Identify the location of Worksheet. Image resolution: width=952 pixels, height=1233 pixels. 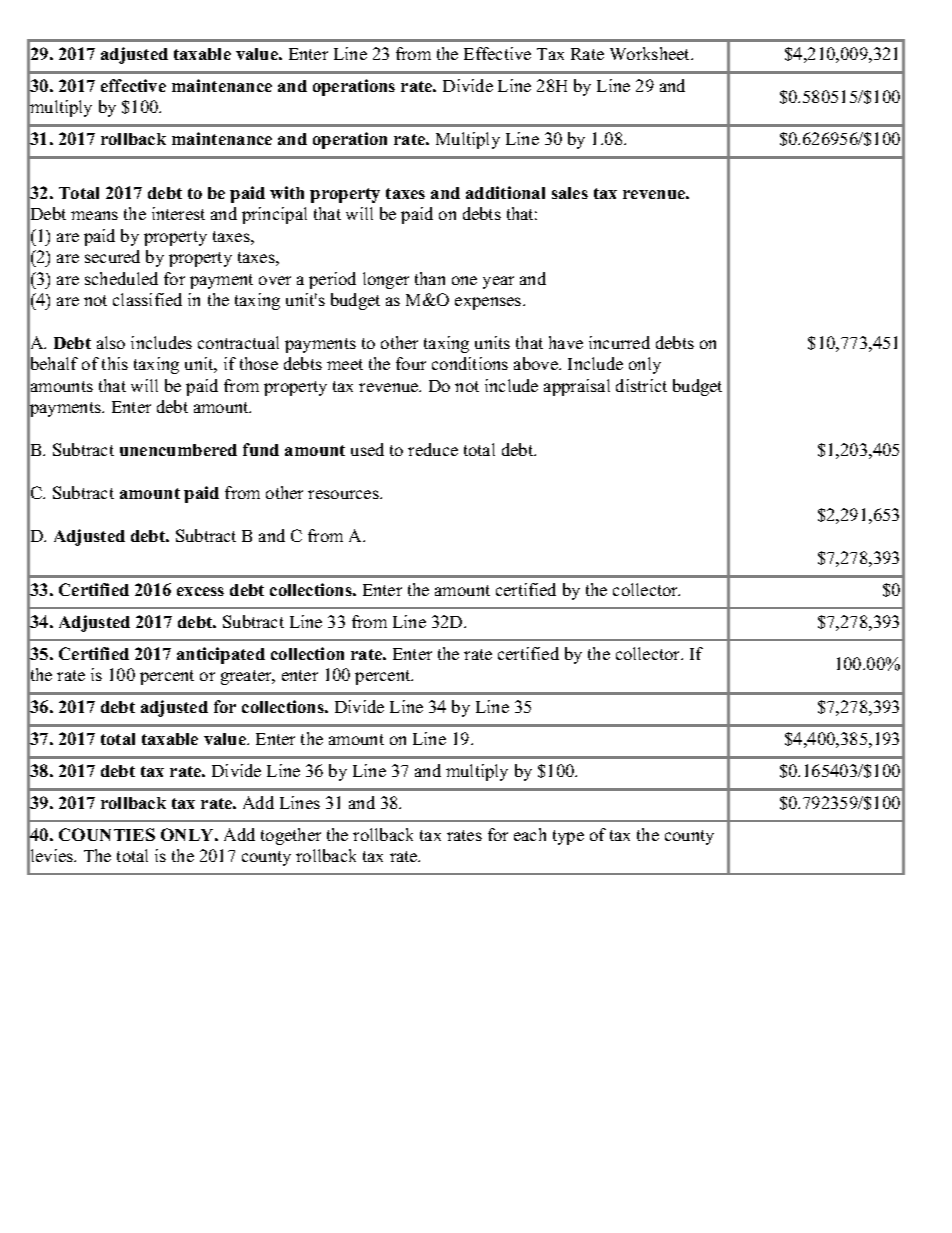
(651, 53).
